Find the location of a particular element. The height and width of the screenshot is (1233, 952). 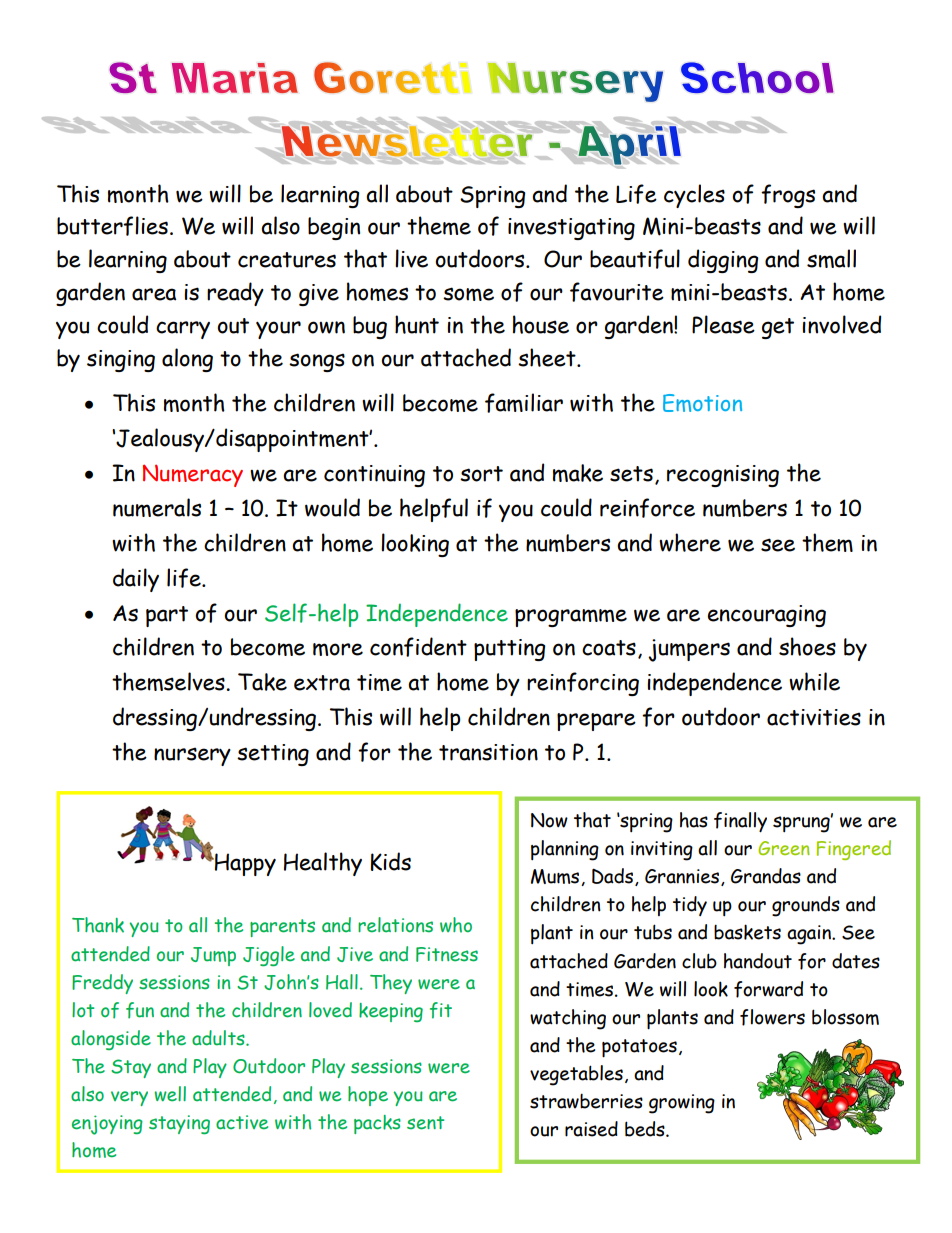

sent is located at coordinates (425, 1123).
